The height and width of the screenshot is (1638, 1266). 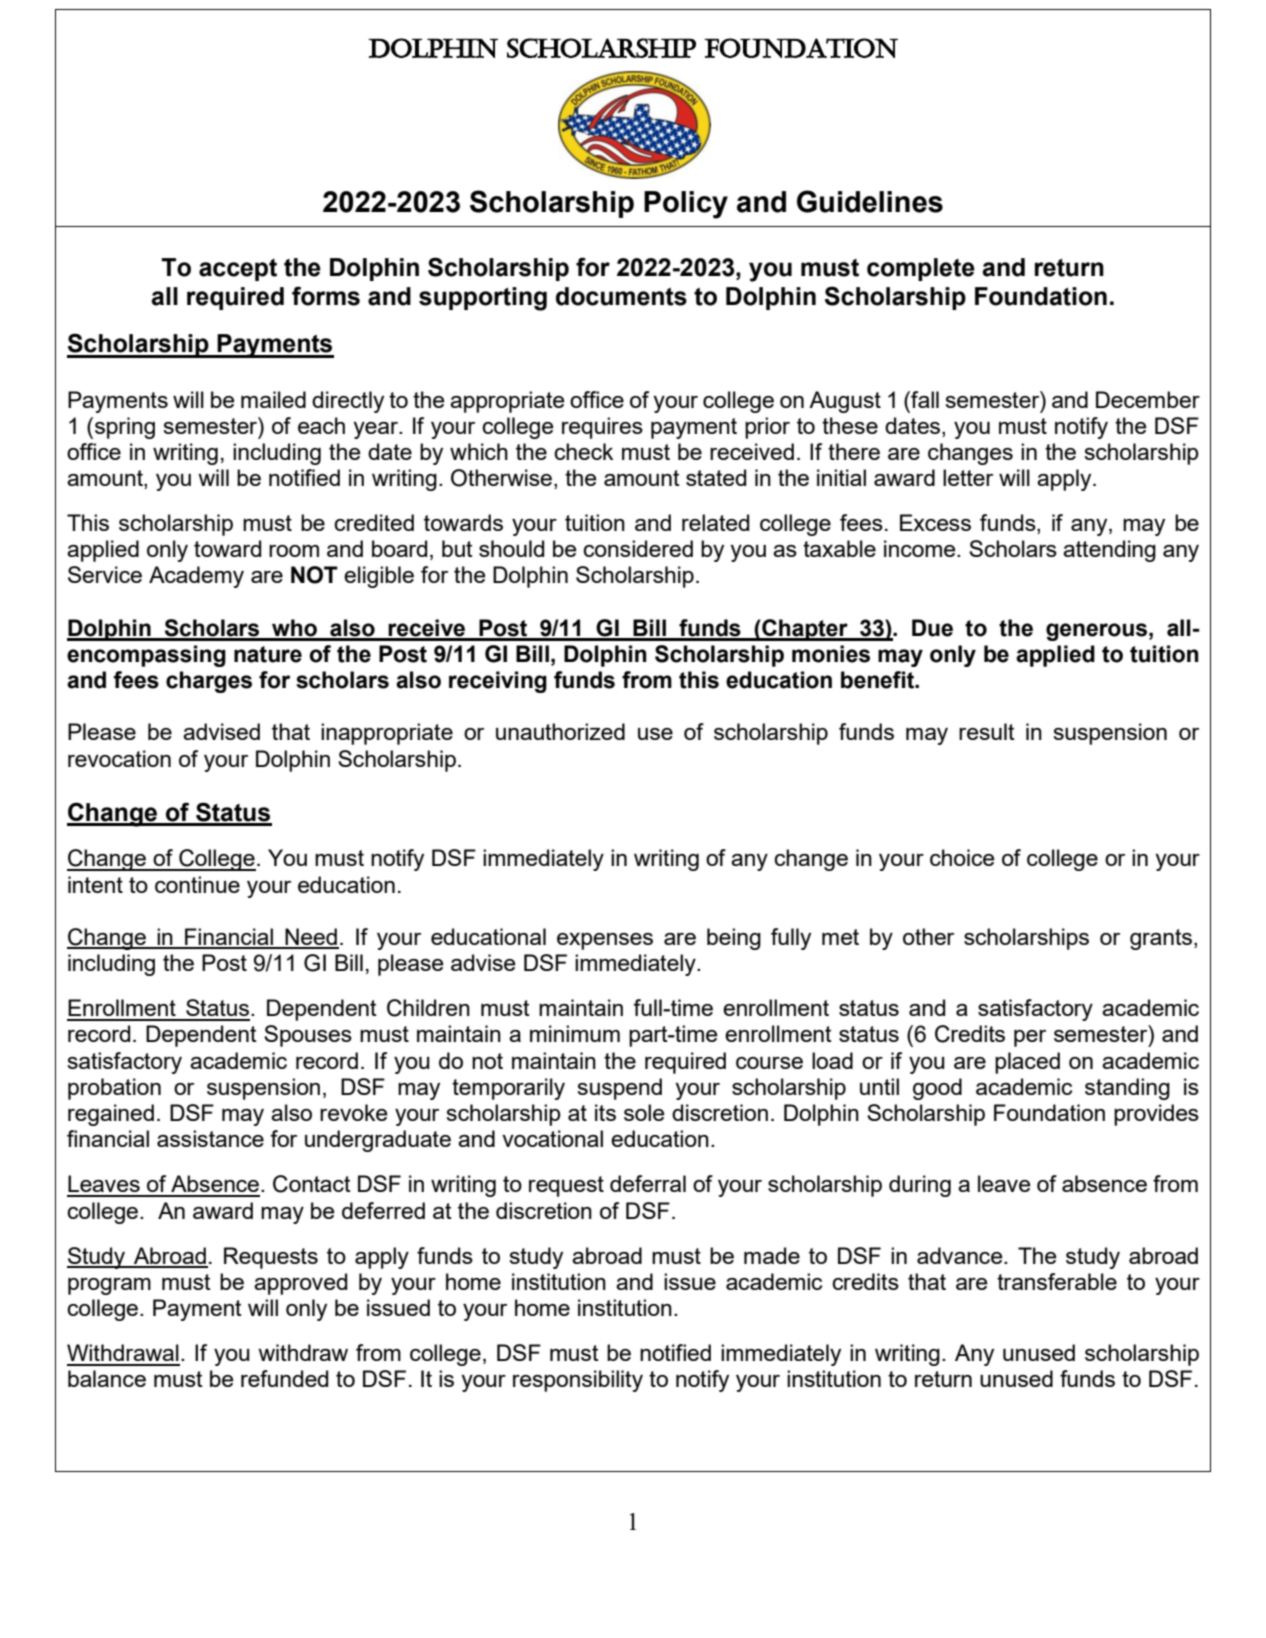 What do you see at coordinates (197, 884) in the screenshot?
I see `continue` at bounding box center [197, 884].
